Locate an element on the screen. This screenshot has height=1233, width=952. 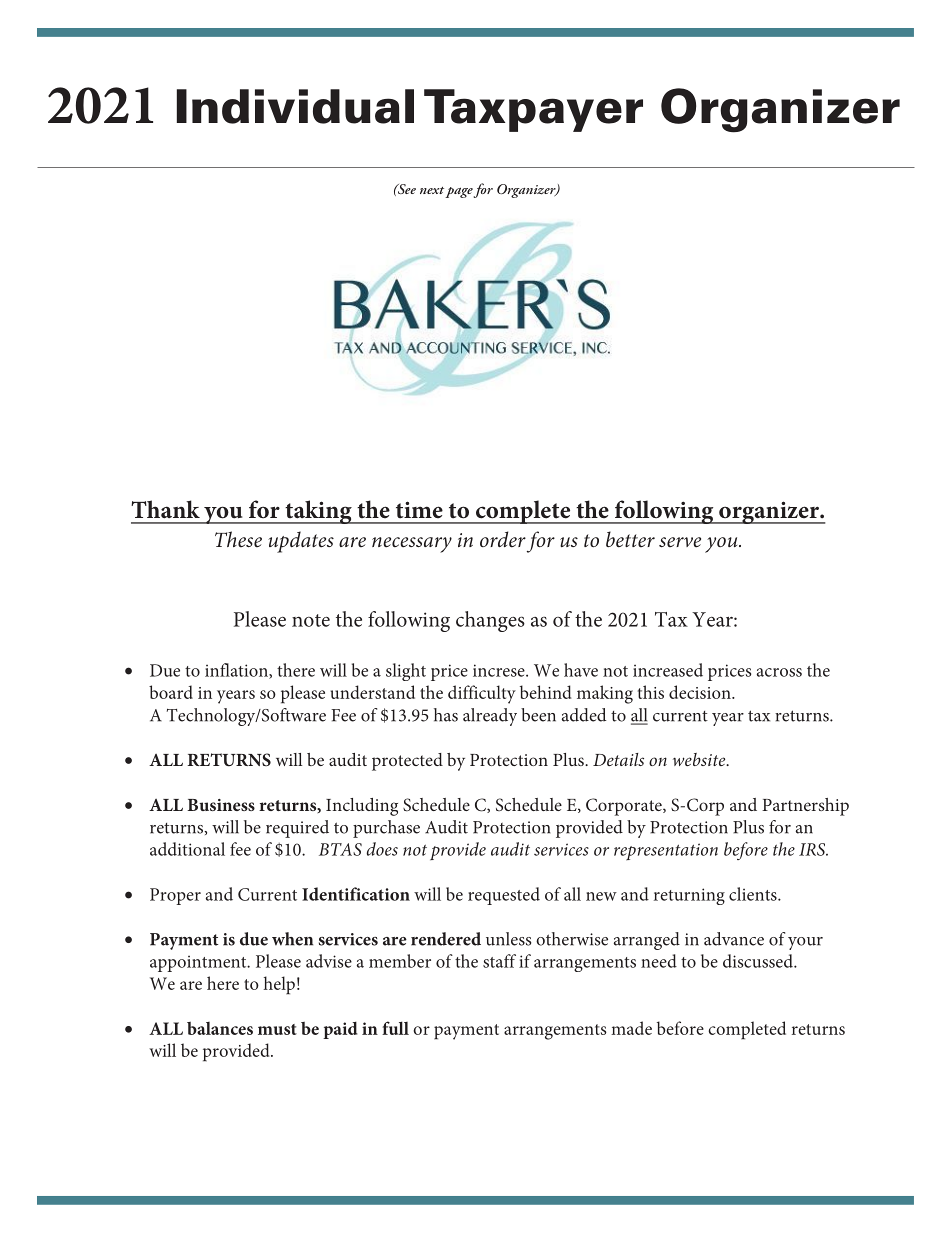
serve is located at coordinates (680, 542).
